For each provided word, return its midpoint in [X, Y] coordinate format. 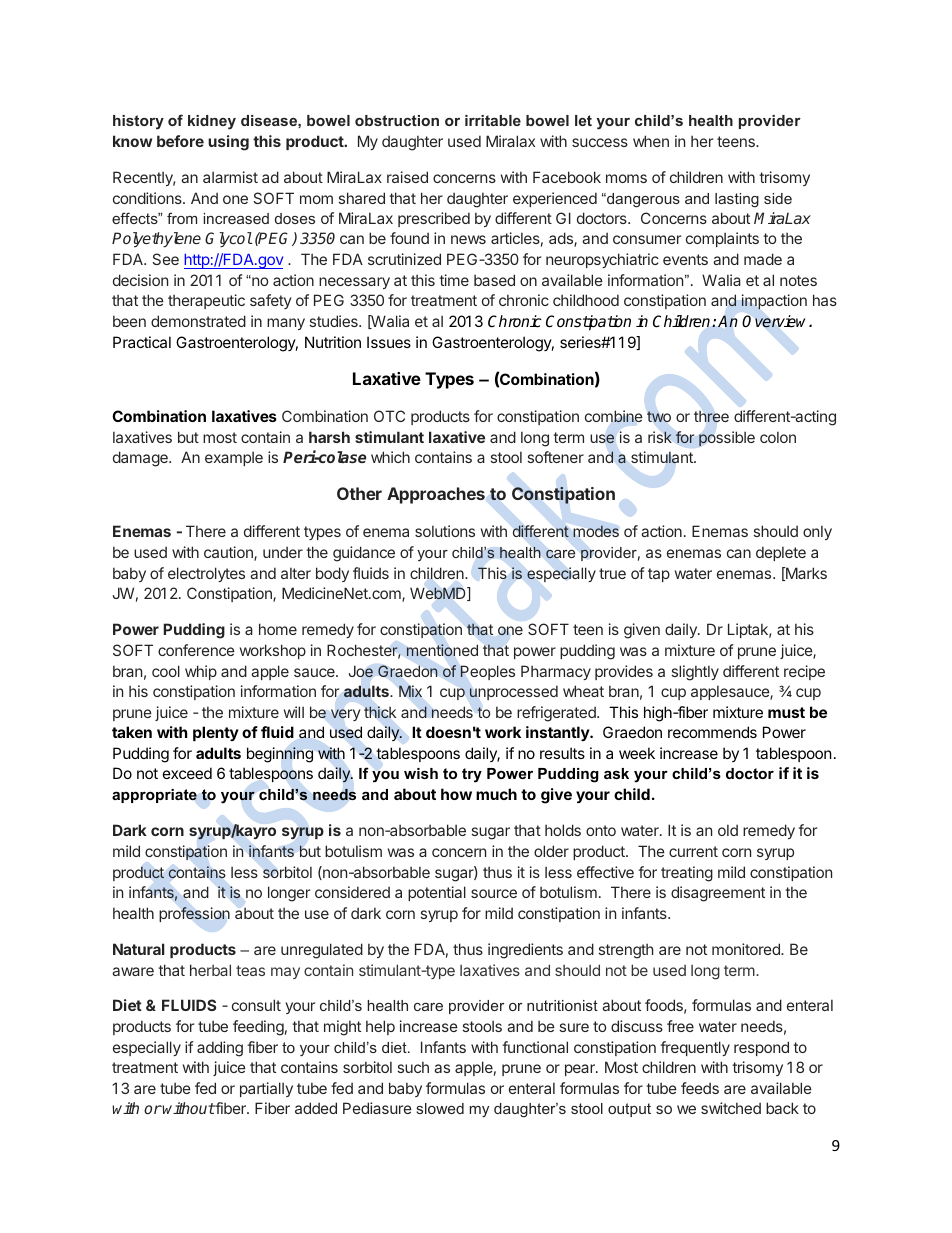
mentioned [442, 650]
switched [731, 1108]
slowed [440, 1108]
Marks [805, 574]
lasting [737, 200]
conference [196, 650]
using [228, 143]
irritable [493, 120]
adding [220, 1049]
